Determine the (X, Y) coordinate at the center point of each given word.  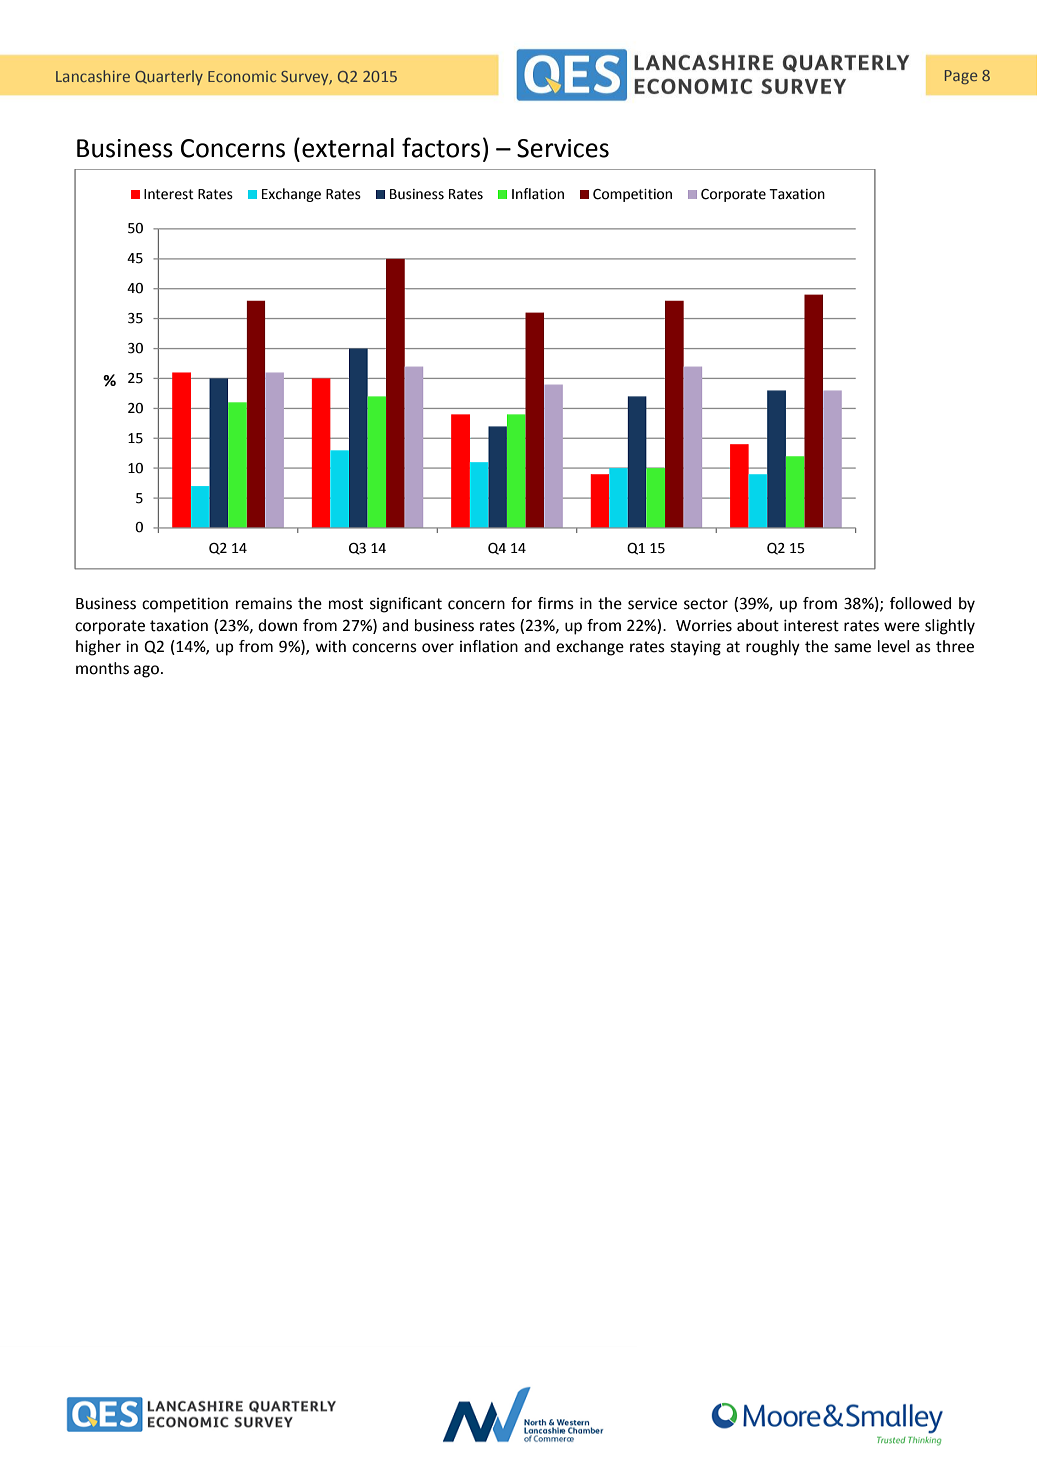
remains (264, 603)
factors (441, 147)
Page (961, 77)
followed (920, 603)
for (521, 603)
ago (146, 671)
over (438, 648)
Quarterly (169, 77)
